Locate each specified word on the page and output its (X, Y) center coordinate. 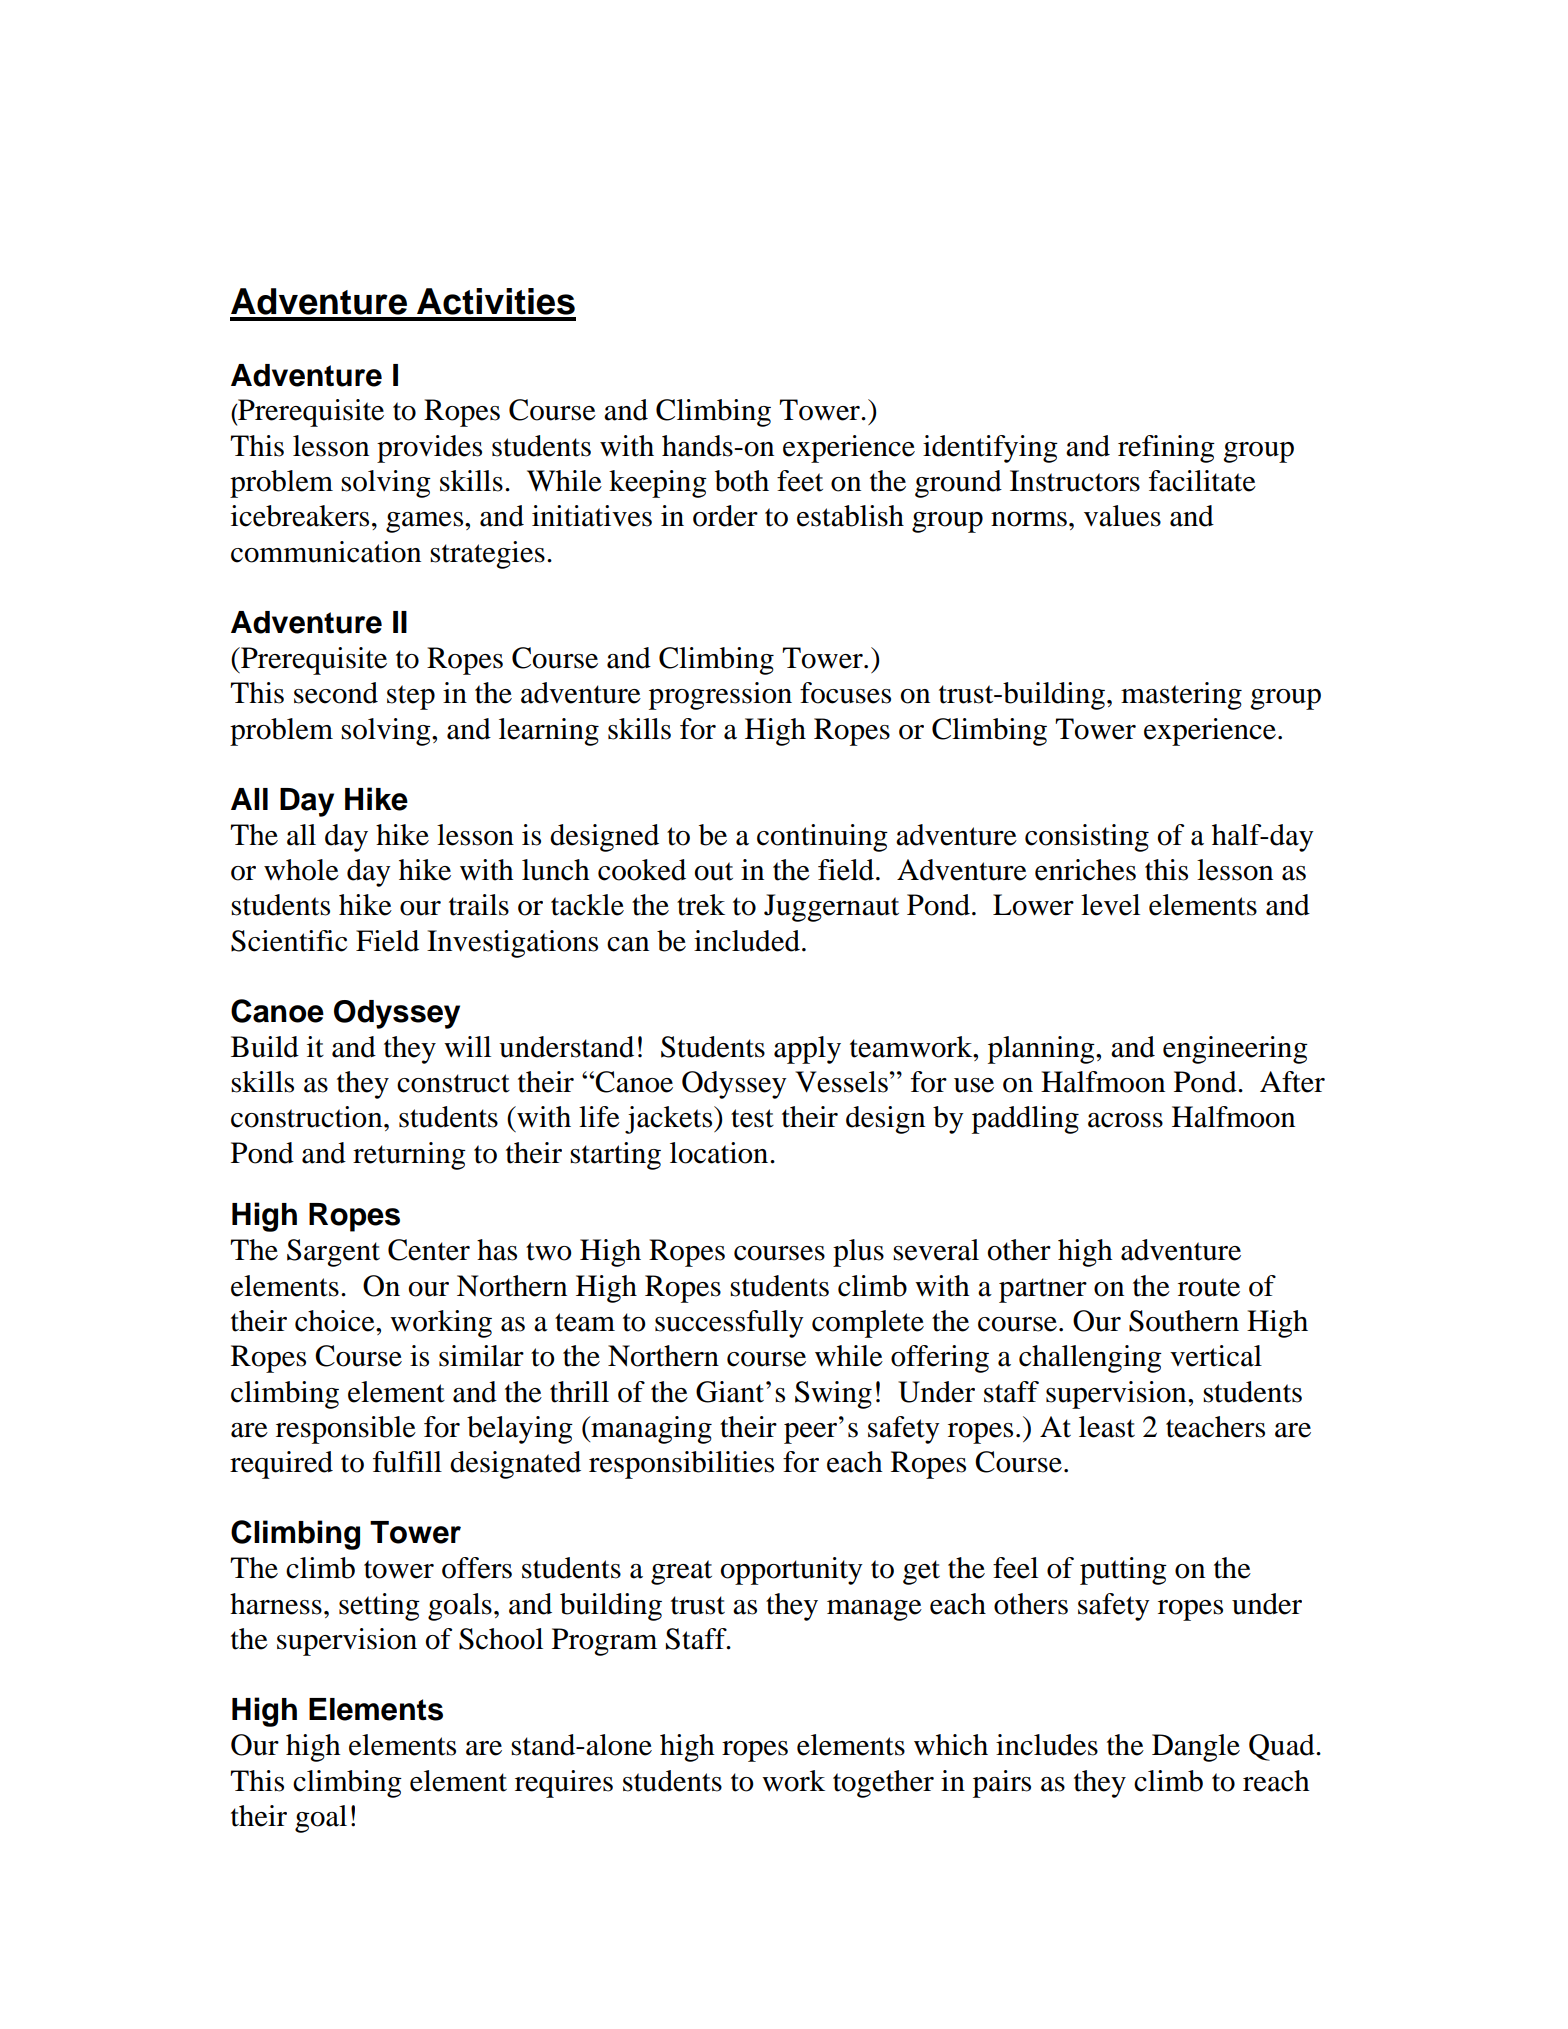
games (426, 522)
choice (336, 1321)
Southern (1184, 1321)
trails (479, 905)
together (883, 1784)
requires (564, 1784)
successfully (729, 1324)
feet (800, 481)
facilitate (1202, 481)
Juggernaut (831, 908)
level (1110, 905)
